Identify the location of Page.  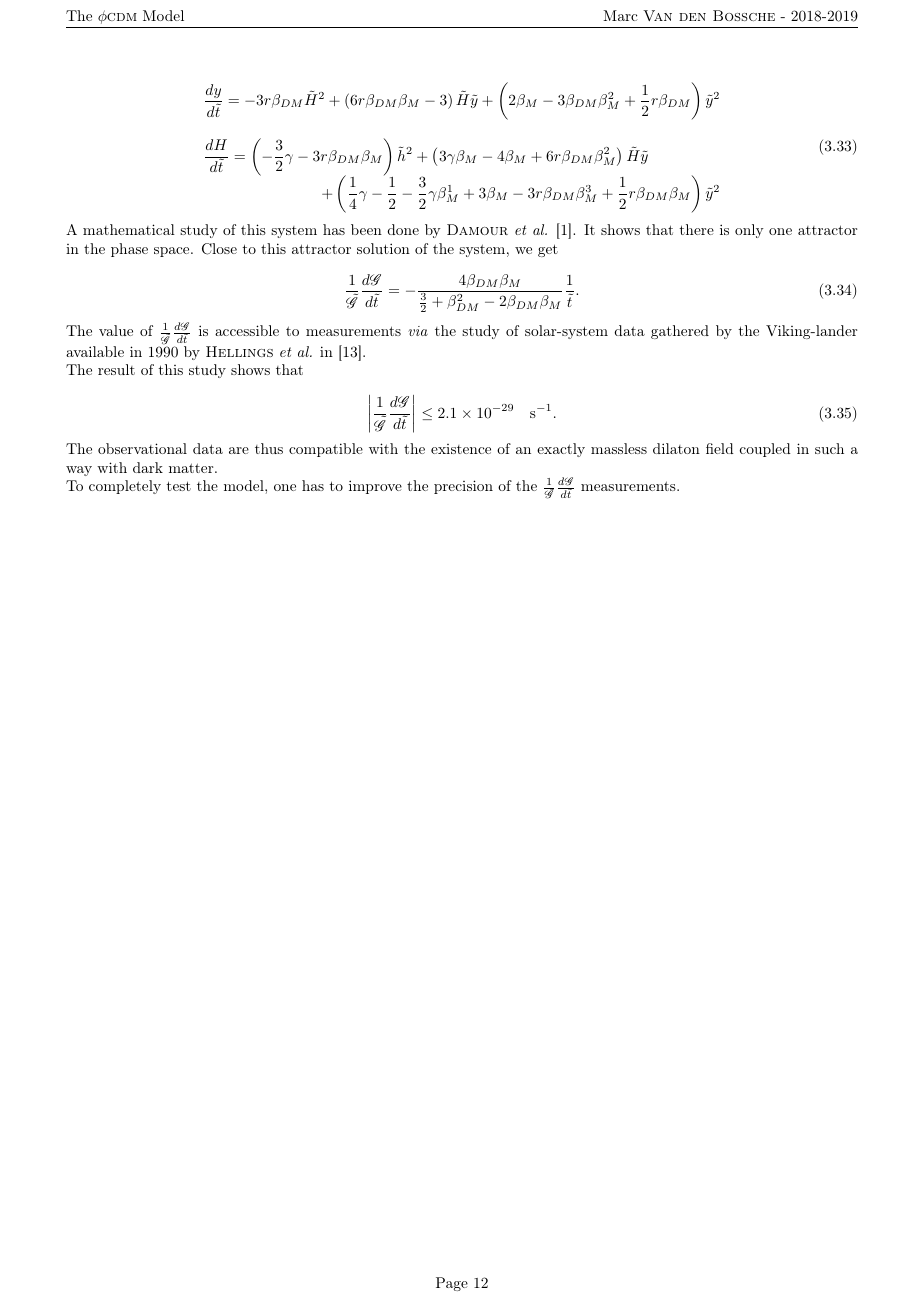
(452, 1284).
